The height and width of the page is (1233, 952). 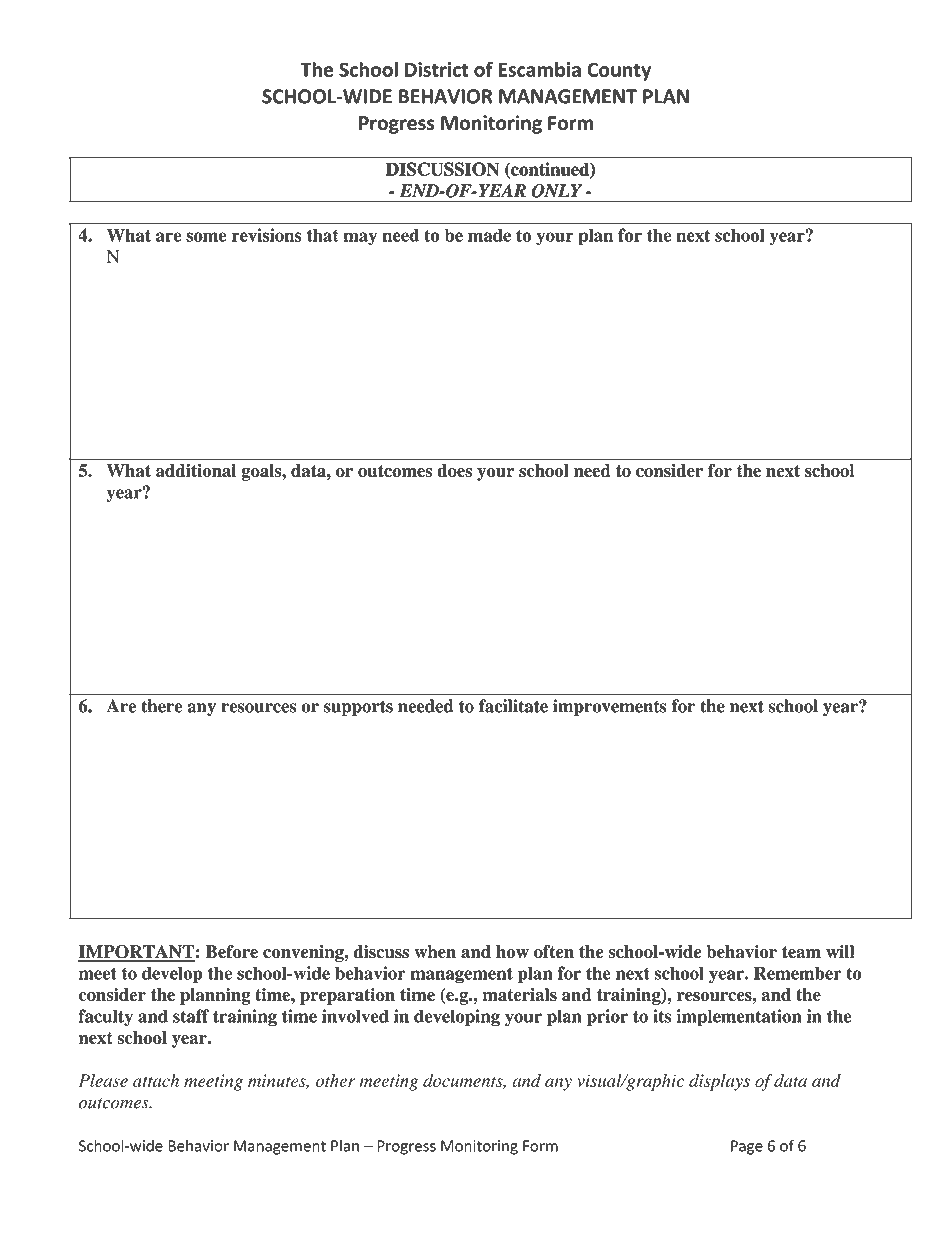 I want to click on District, so click(x=437, y=69).
